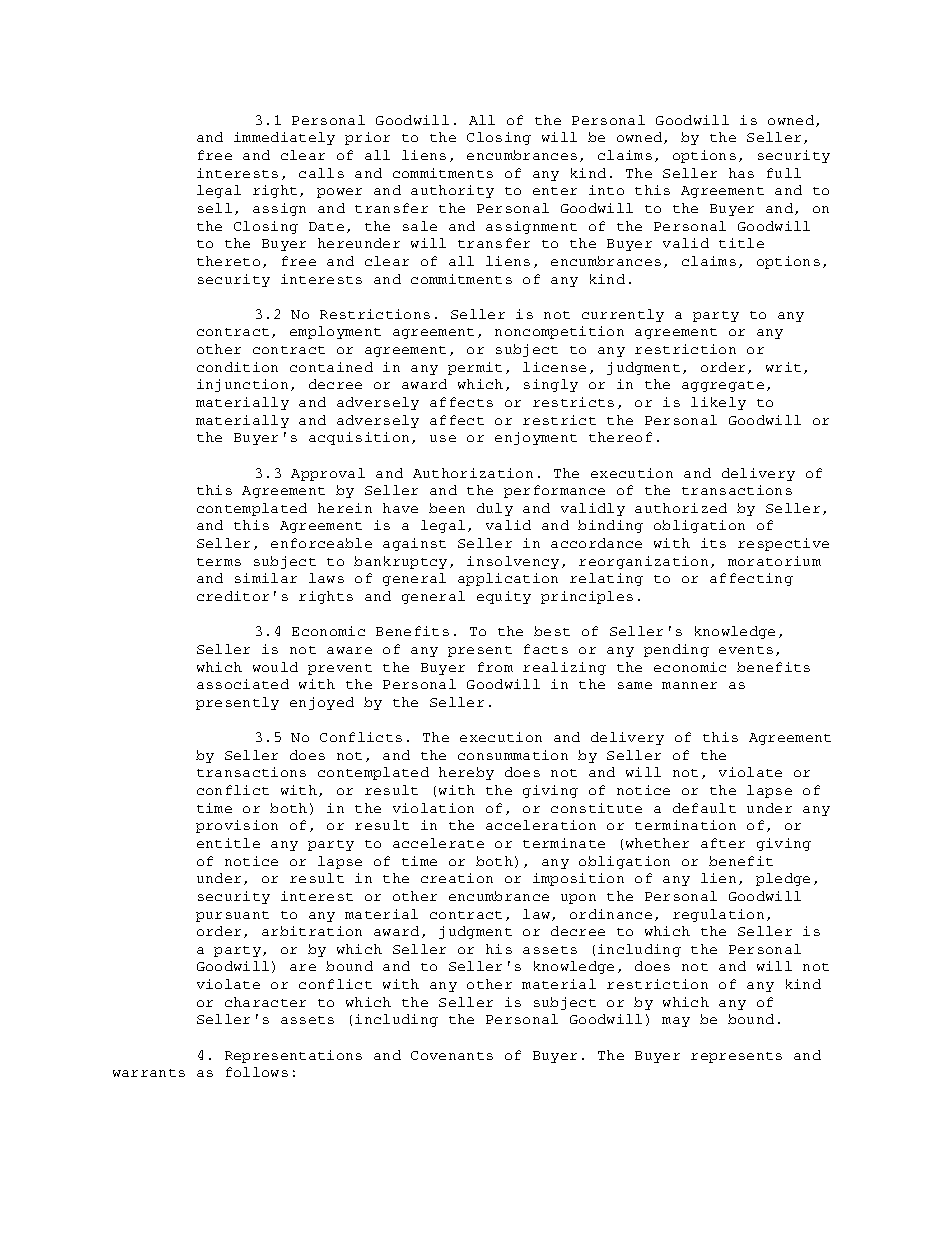  I want to click on has, so click(741, 173).
